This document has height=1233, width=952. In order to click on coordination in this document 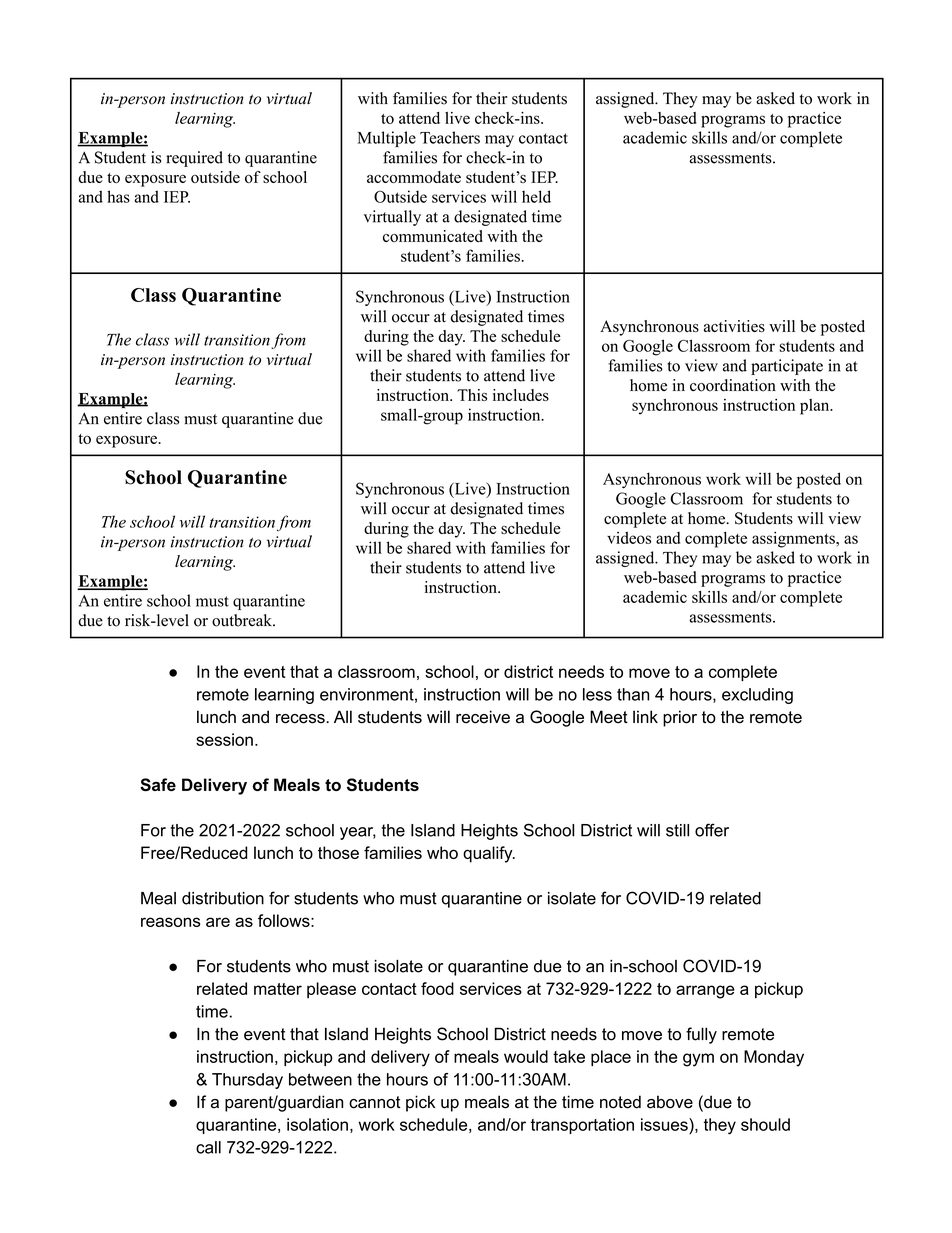, I will do `click(733, 385)`.
